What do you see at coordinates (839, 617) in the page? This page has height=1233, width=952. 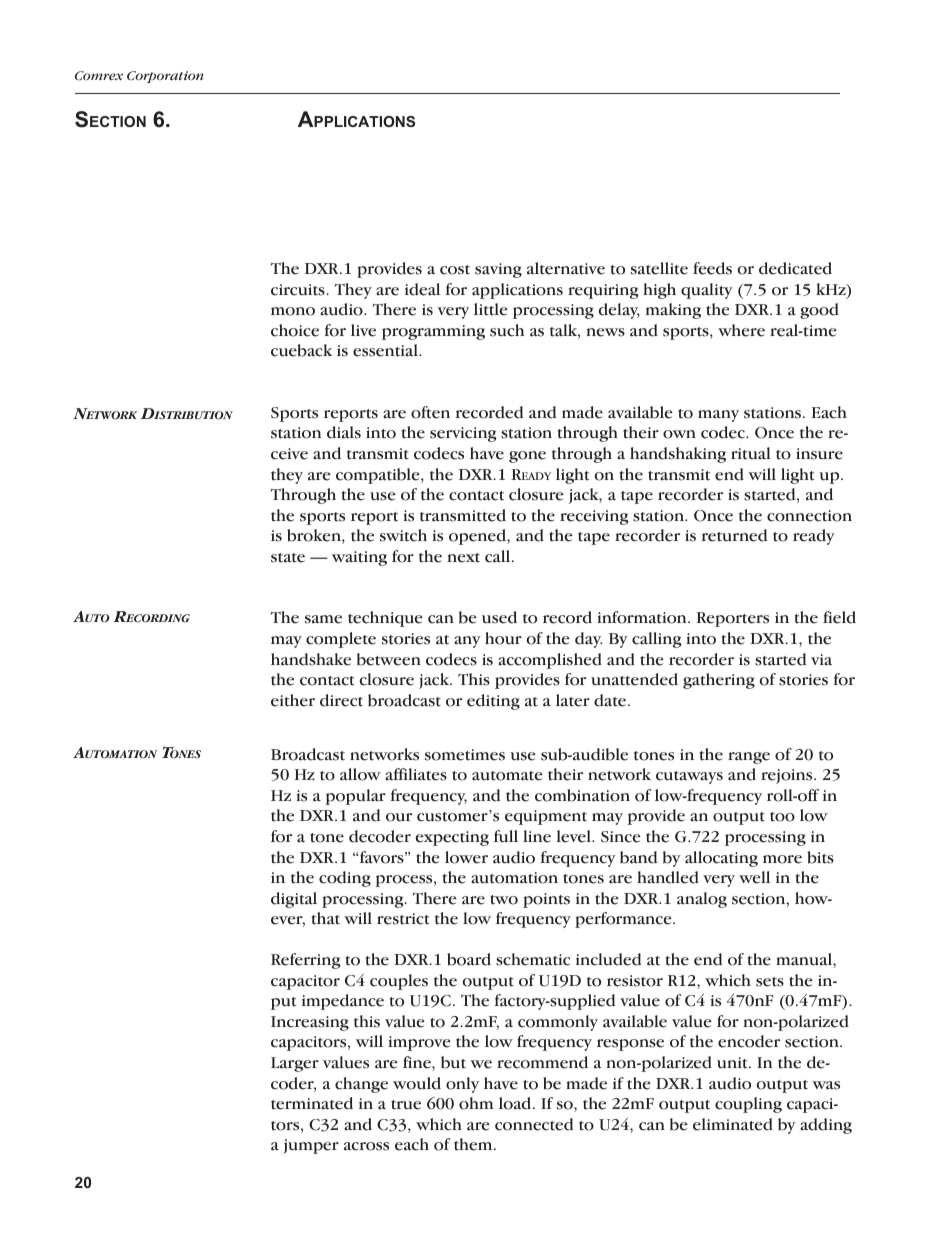 I see `field` at bounding box center [839, 617].
